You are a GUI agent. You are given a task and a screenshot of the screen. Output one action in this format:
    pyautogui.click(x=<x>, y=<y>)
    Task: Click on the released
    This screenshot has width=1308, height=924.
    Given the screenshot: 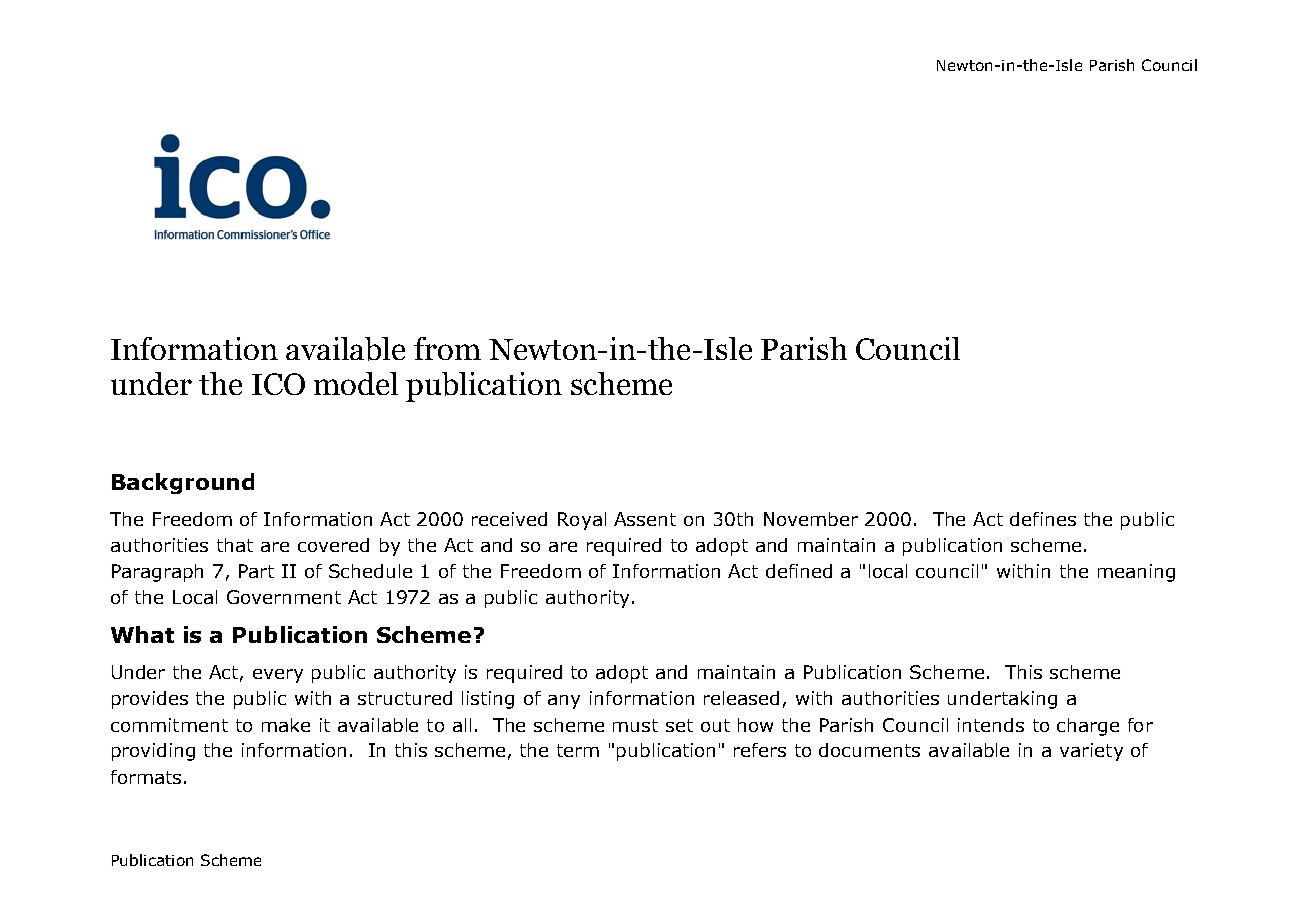 What is the action you would take?
    pyautogui.click(x=741, y=698)
